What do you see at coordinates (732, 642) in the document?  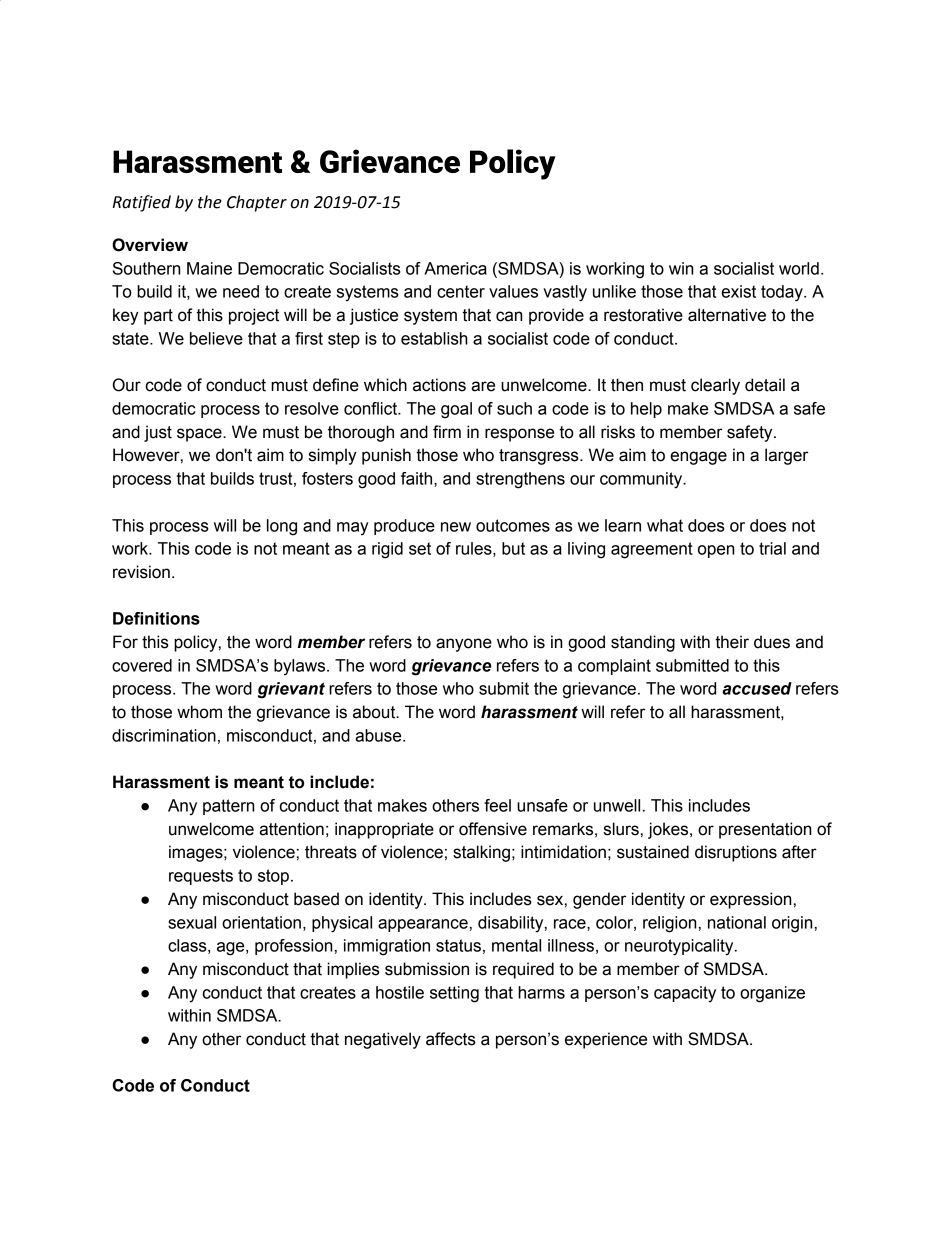 I see `their` at bounding box center [732, 642].
